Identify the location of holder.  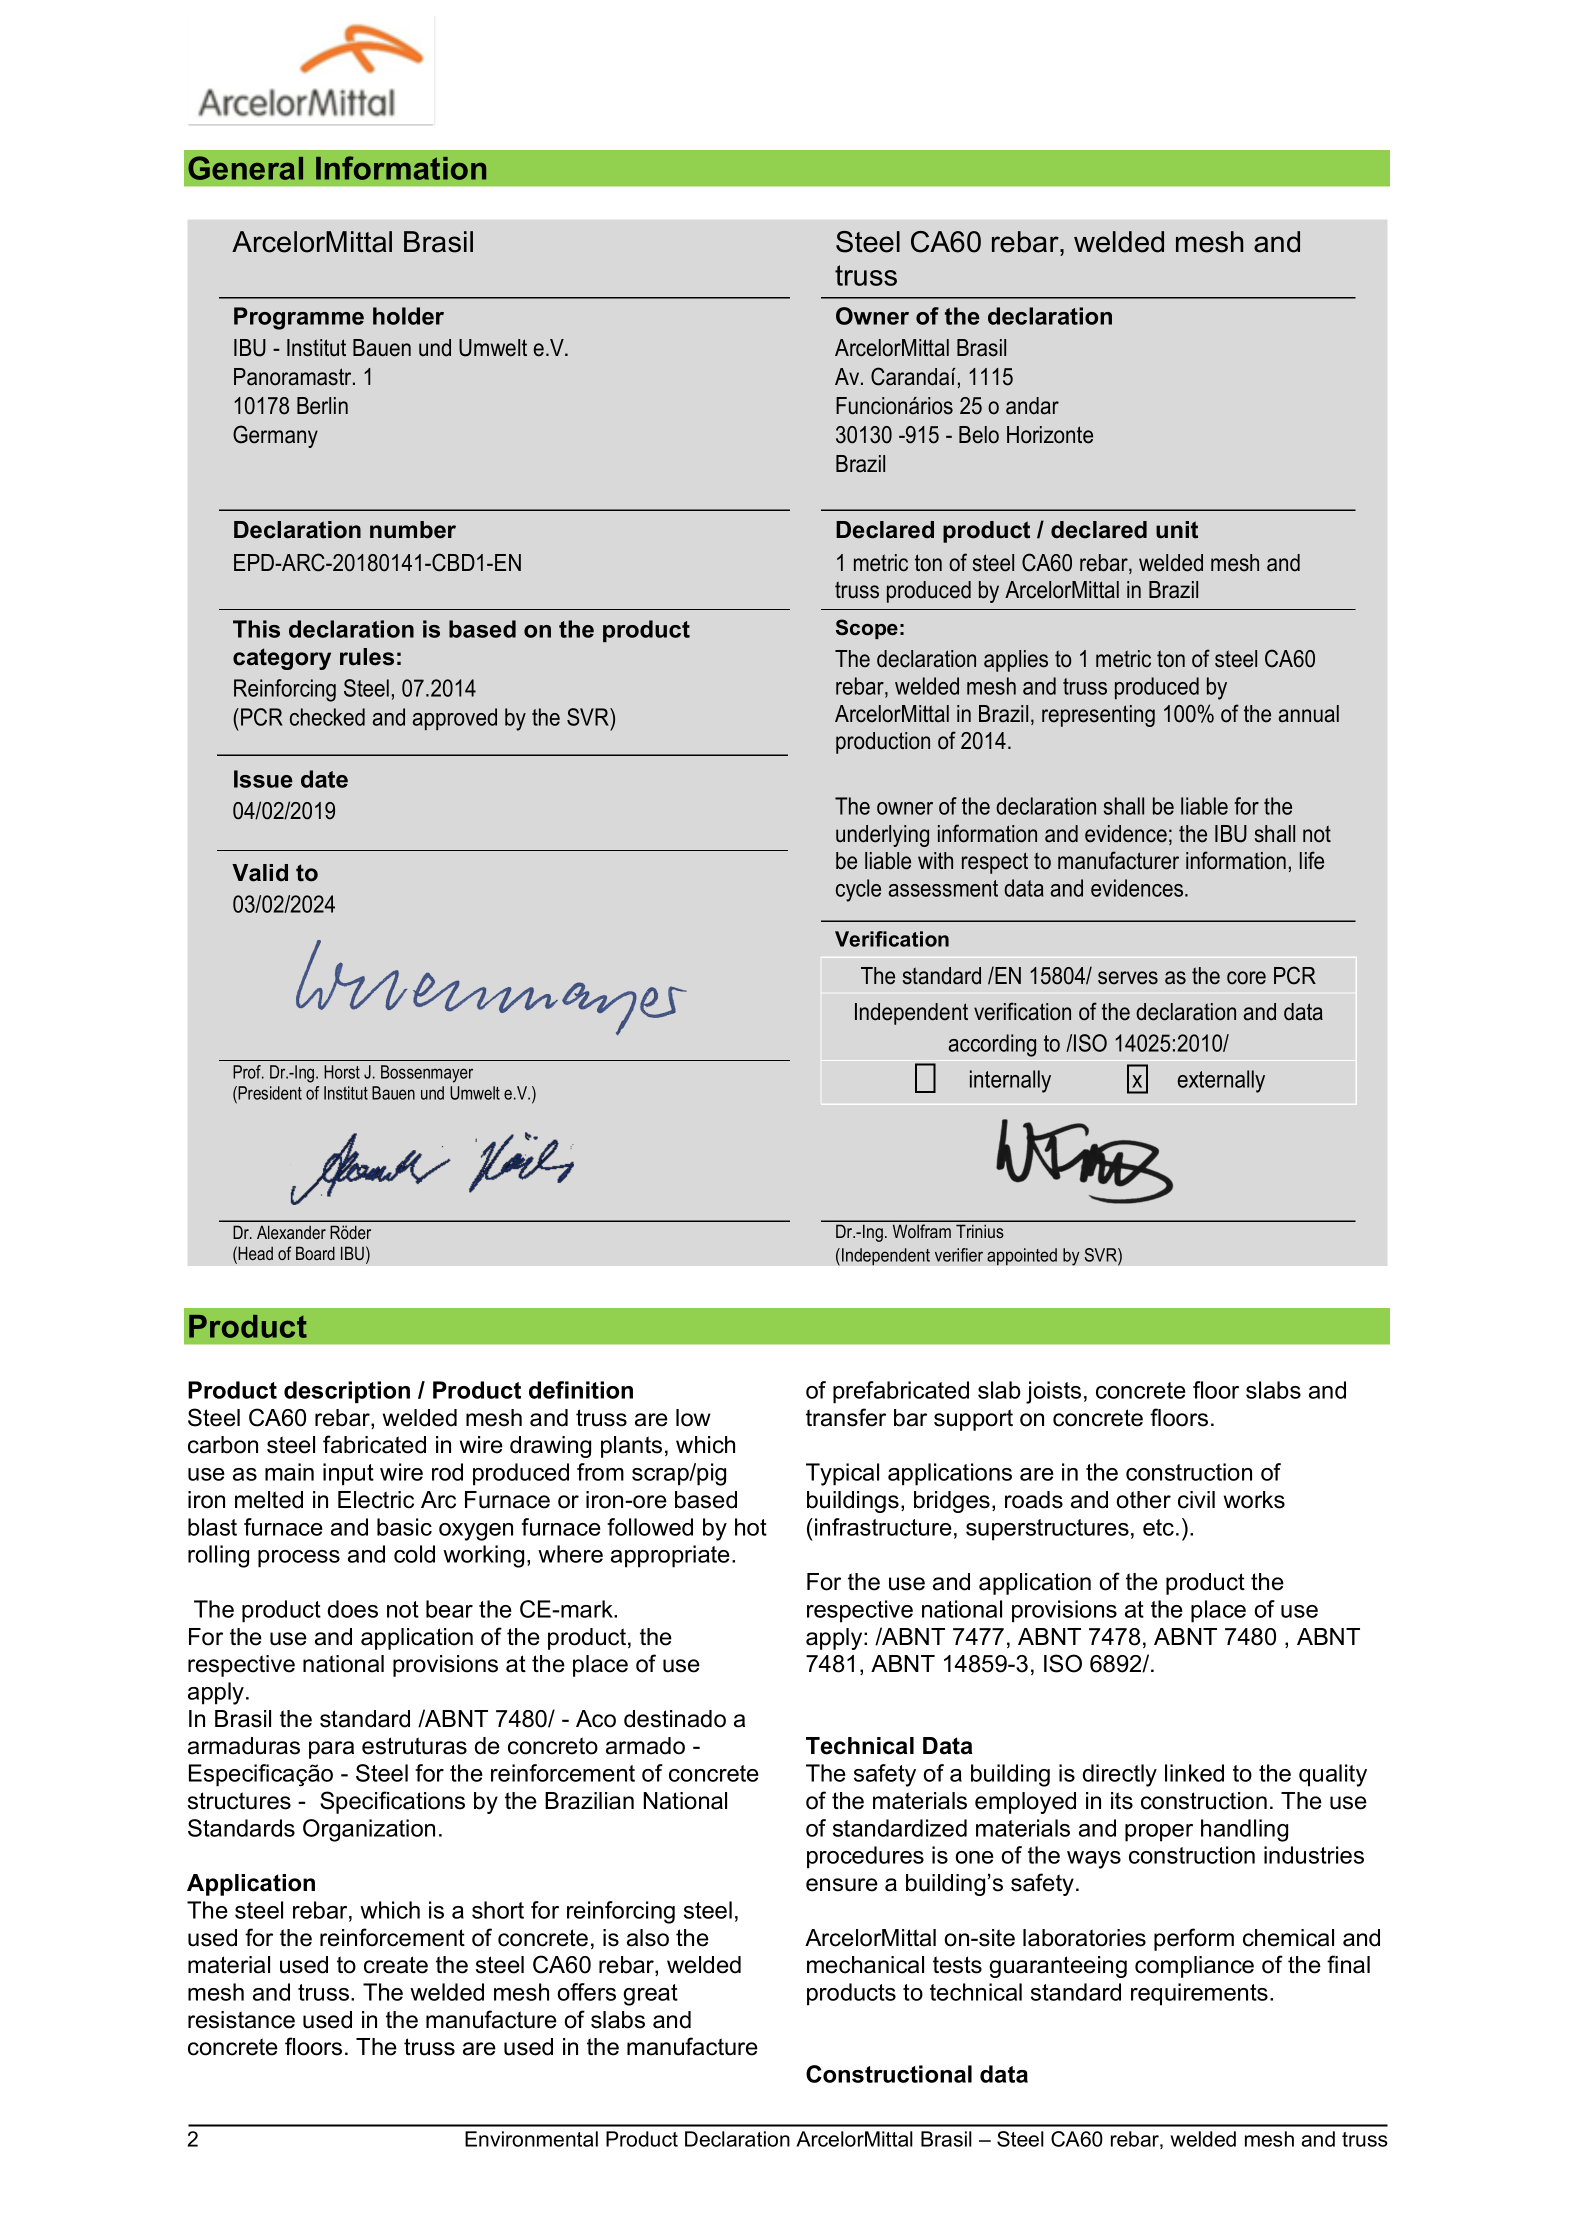
(408, 316).
